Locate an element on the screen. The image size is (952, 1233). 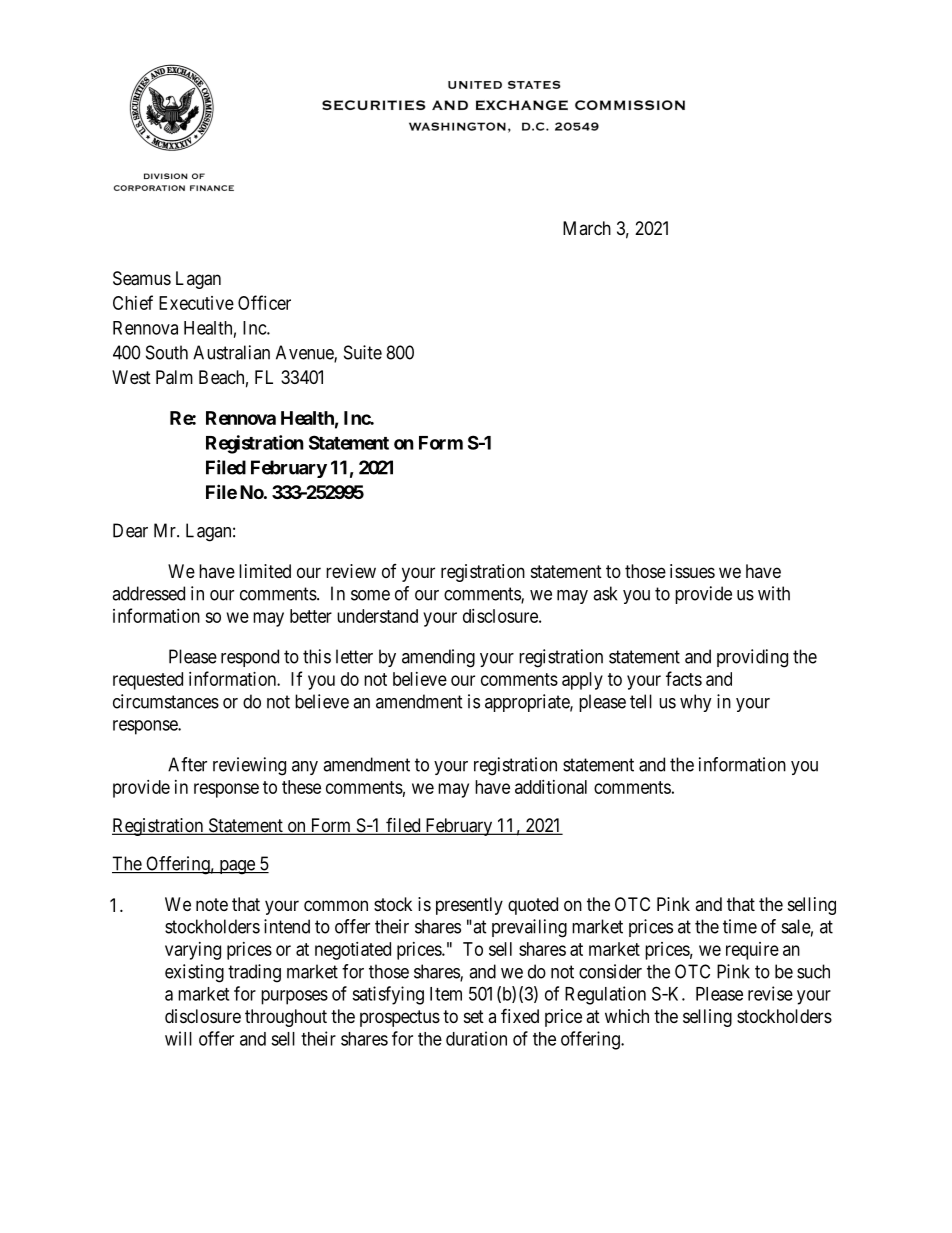
respond is located at coordinates (250, 658).
